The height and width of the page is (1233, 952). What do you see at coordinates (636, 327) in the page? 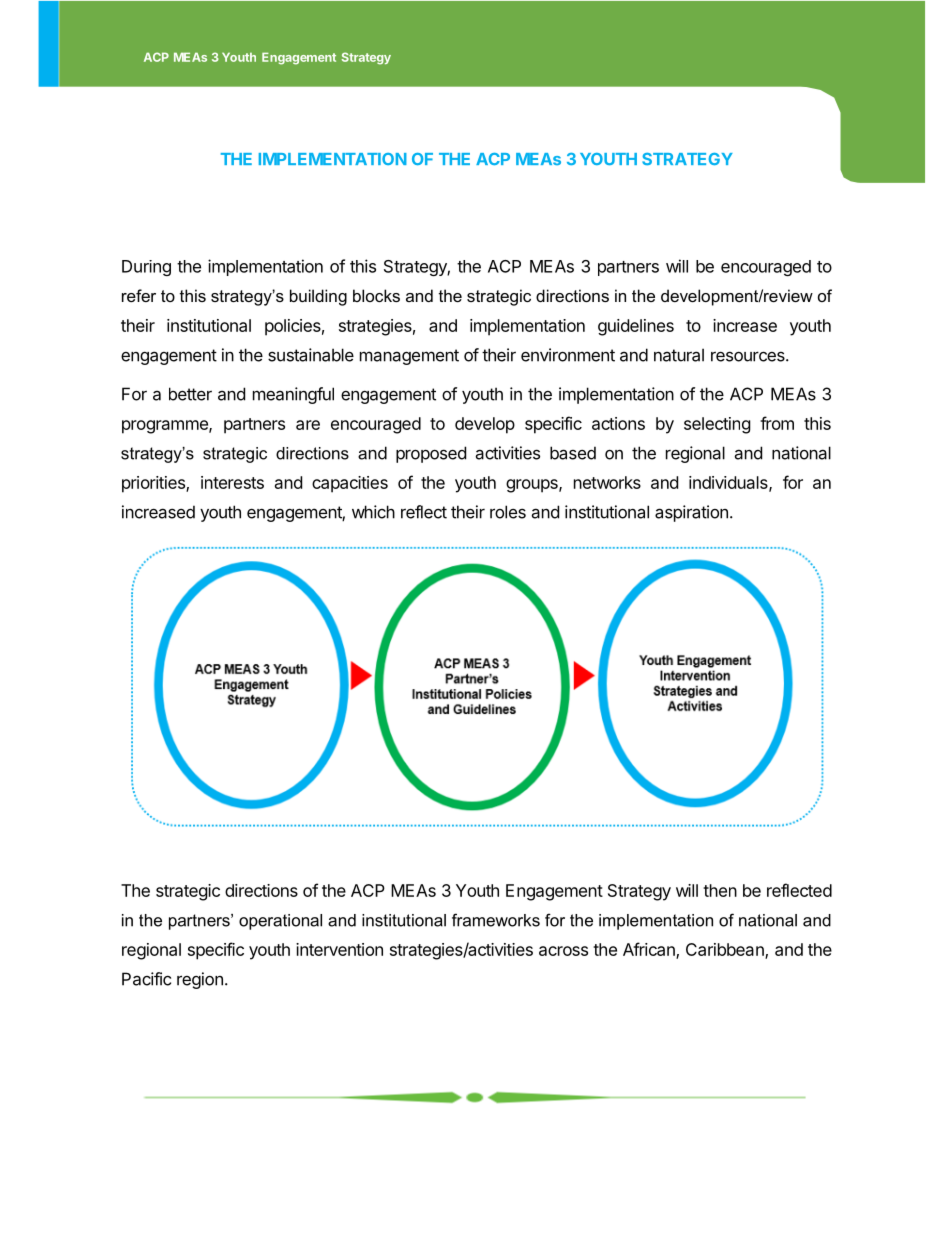
I see `guidelines` at bounding box center [636, 327].
